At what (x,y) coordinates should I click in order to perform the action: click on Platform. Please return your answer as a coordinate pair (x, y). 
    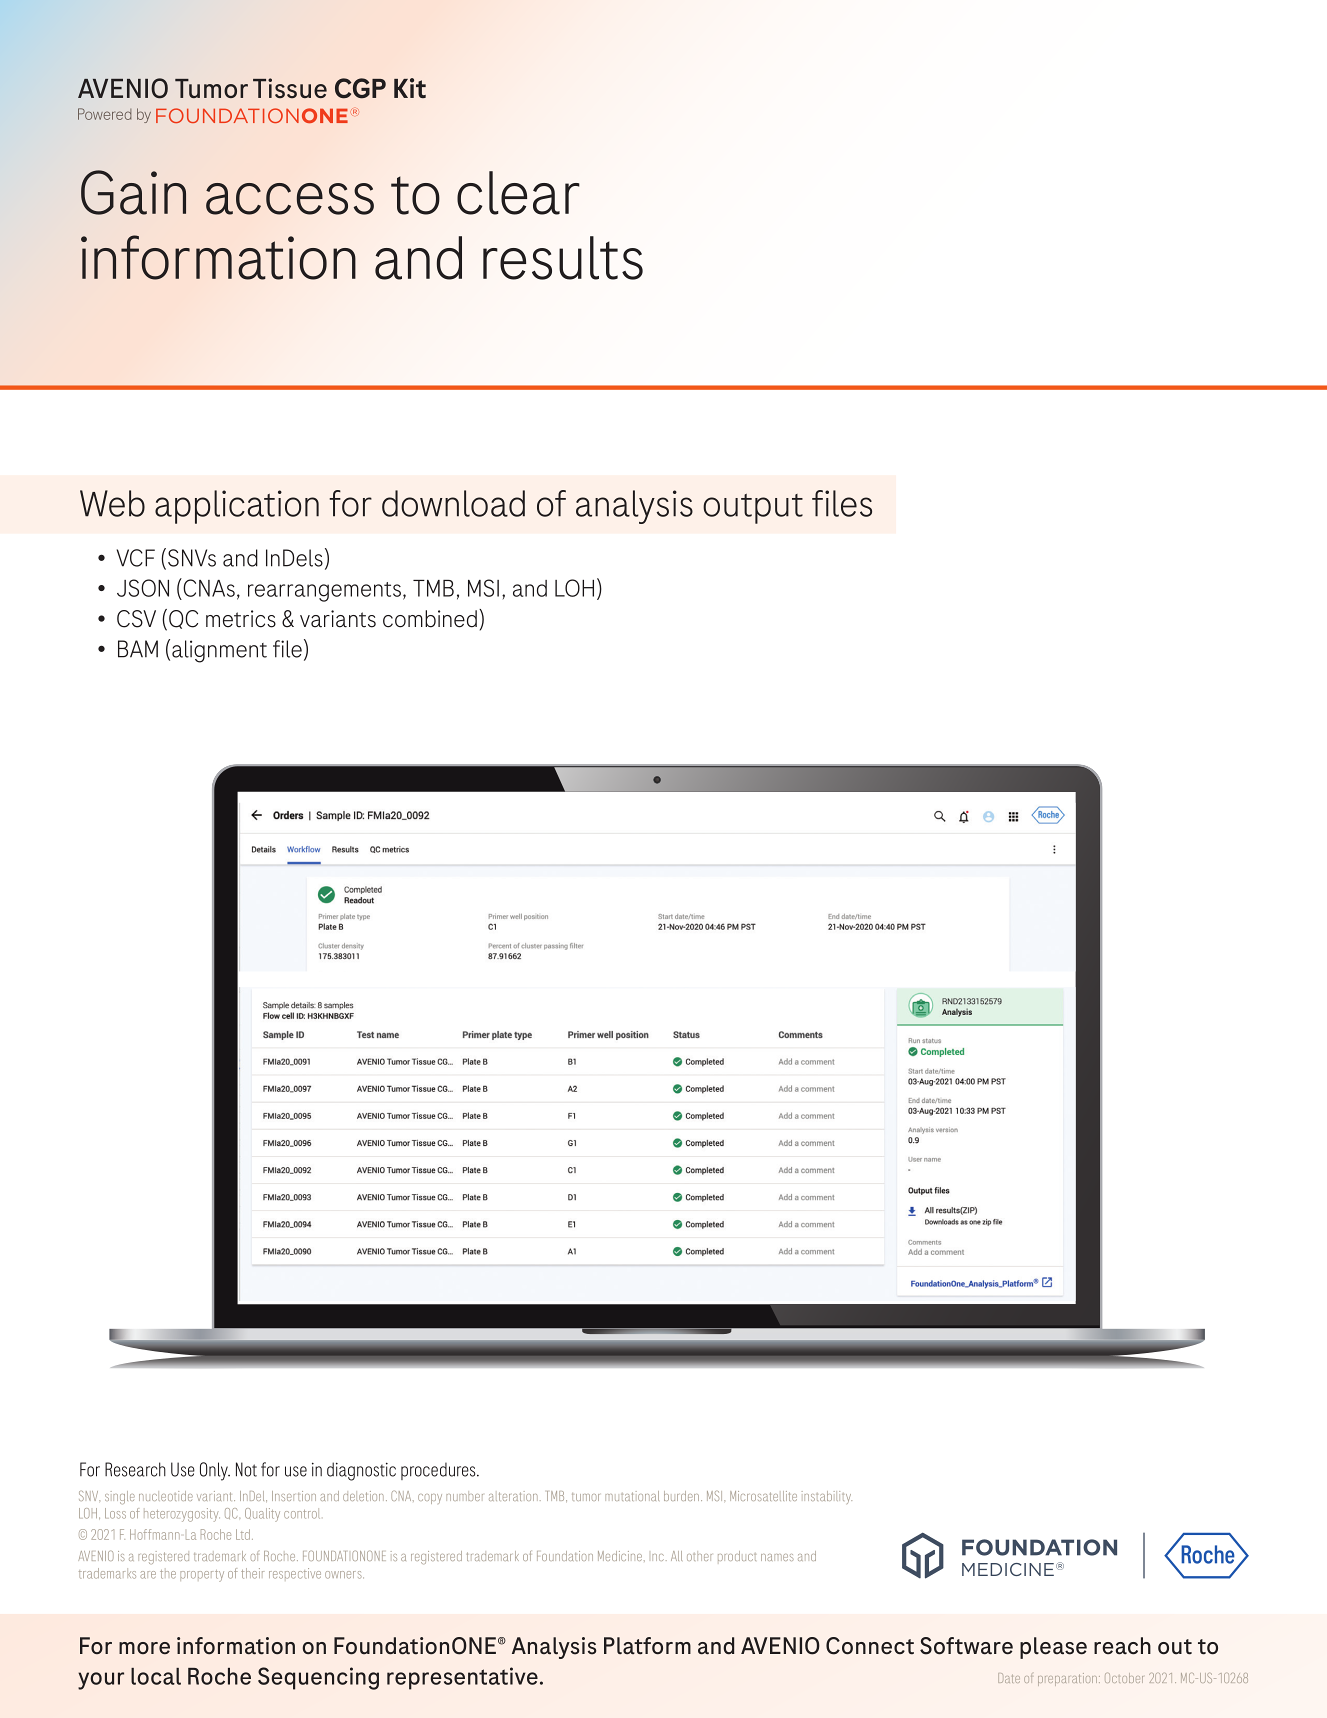
    Looking at the image, I should click on (647, 1646).
